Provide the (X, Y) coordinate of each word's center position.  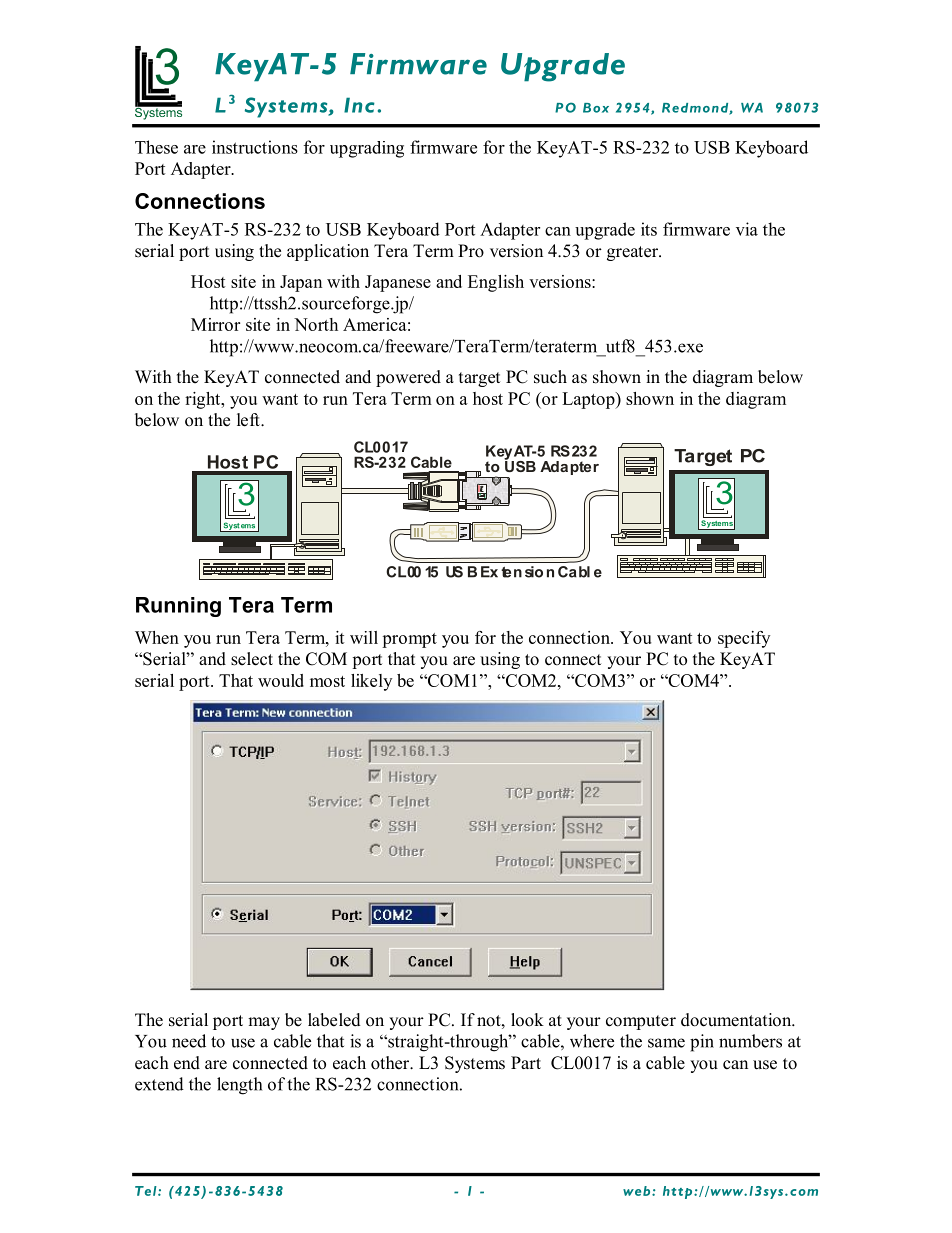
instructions (255, 147)
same (666, 1043)
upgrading (367, 149)
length (239, 1086)
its (649, 229)
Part (526, 1062)
